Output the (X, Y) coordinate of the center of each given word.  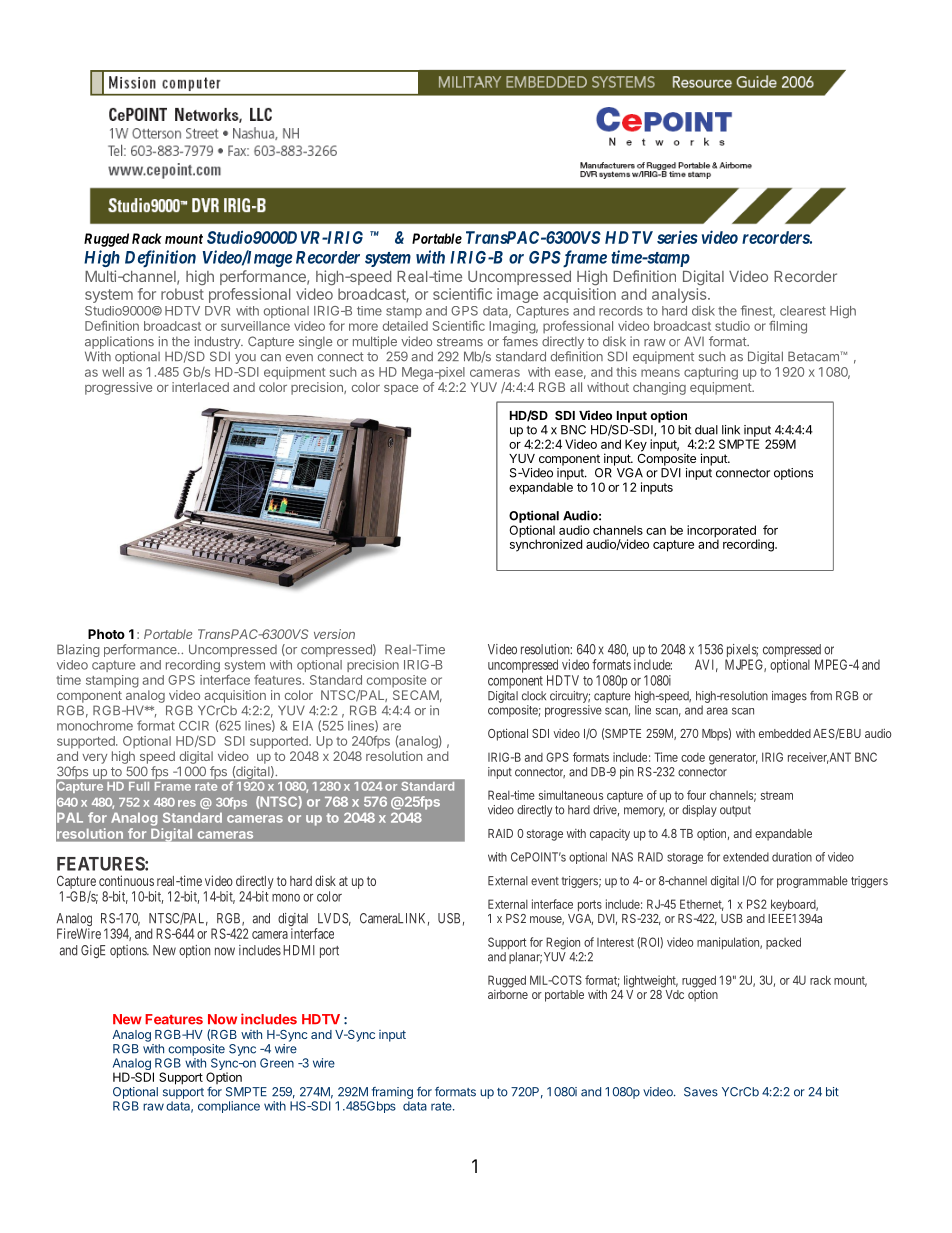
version (334, 634)
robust (182, 294)
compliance (229, 1107)
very (94, 759)
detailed (405, 326)
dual (706, 430)
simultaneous (571, 795)
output (735, 811)
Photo (106, 634)
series (677, 237)
